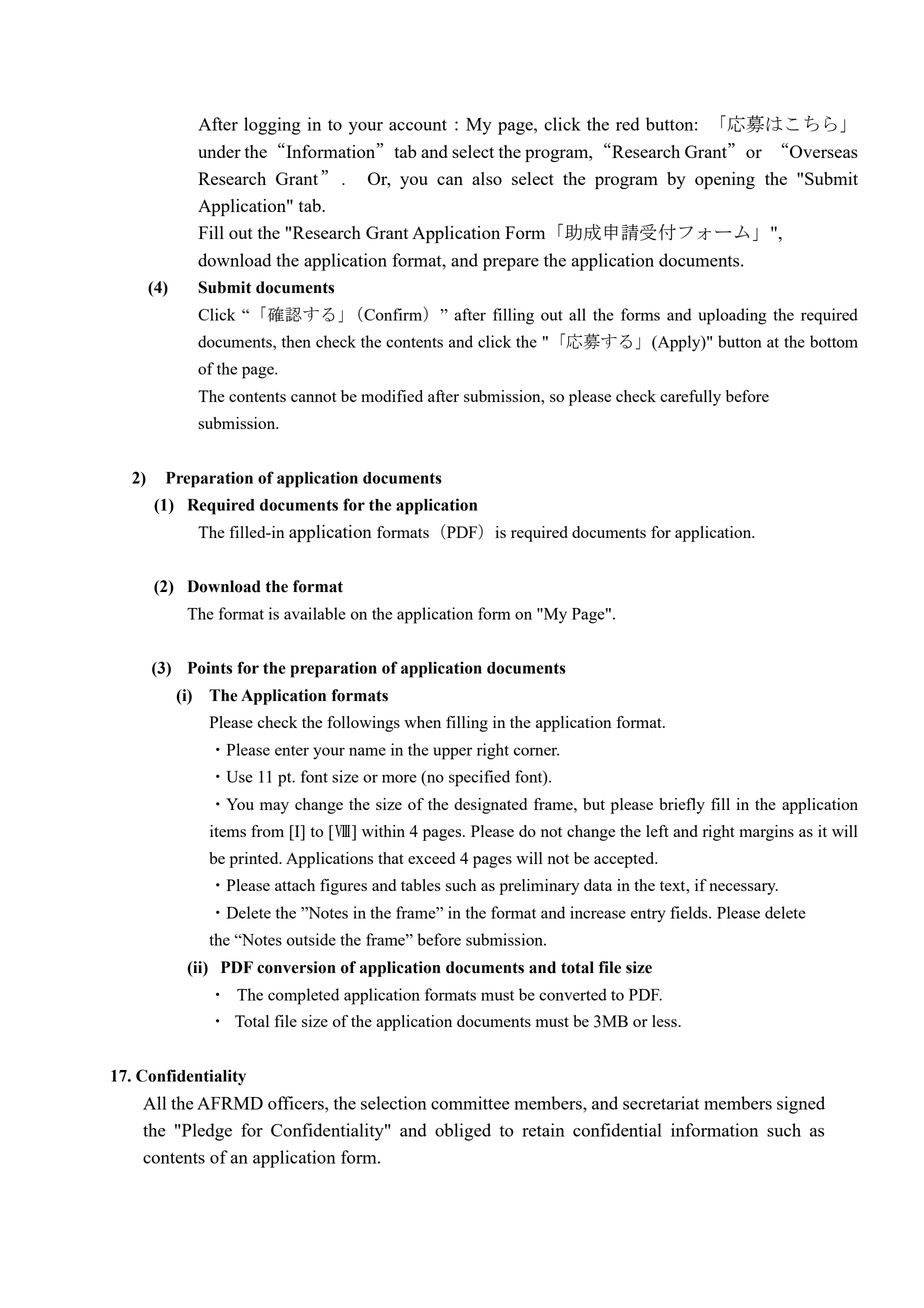 This image has height=1308, width=924. What do you see at coordinates (272, 126) in the image?
I see `logging` at bounding box center [272, 126].
